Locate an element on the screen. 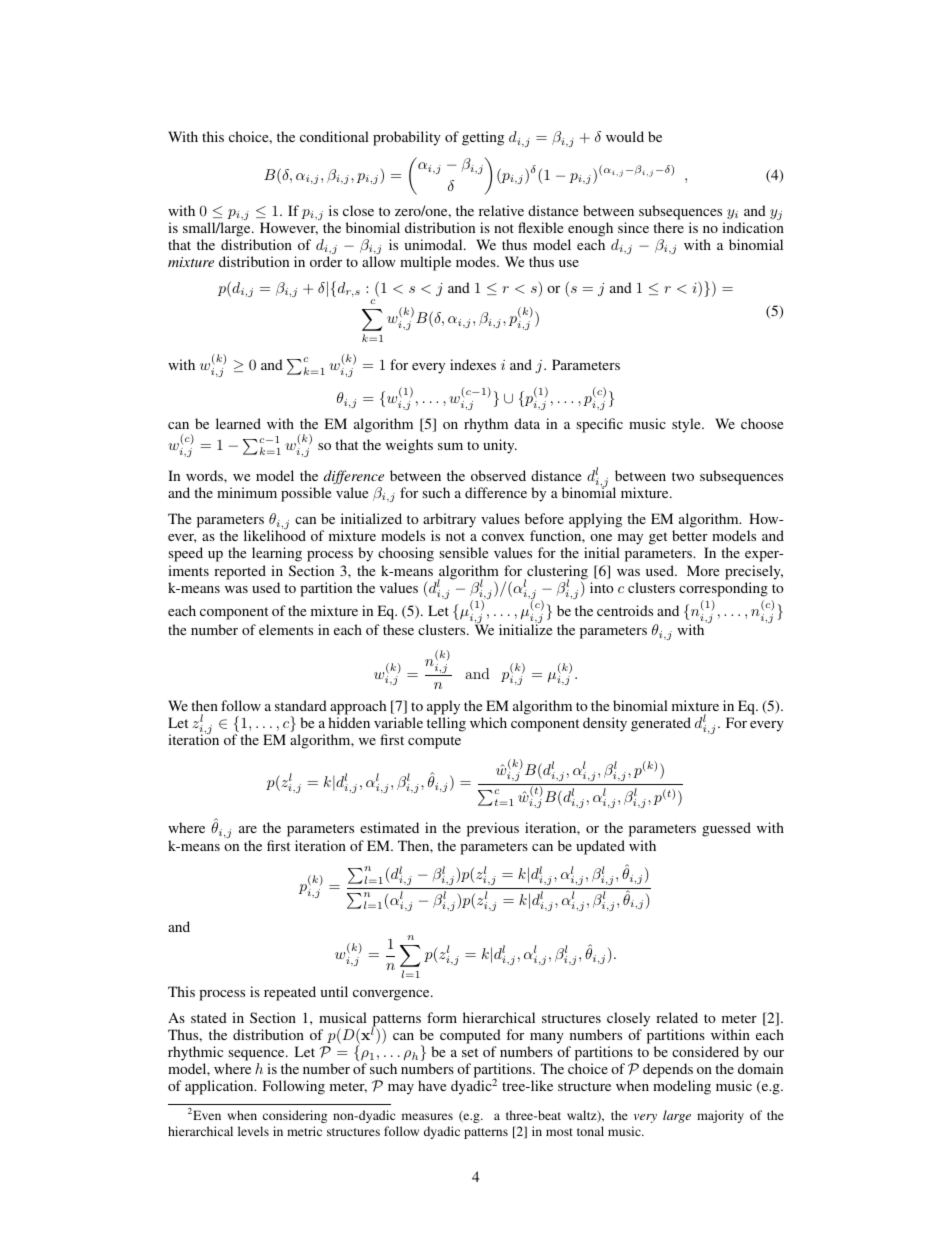  have is located at coordinates (432, 1085).
